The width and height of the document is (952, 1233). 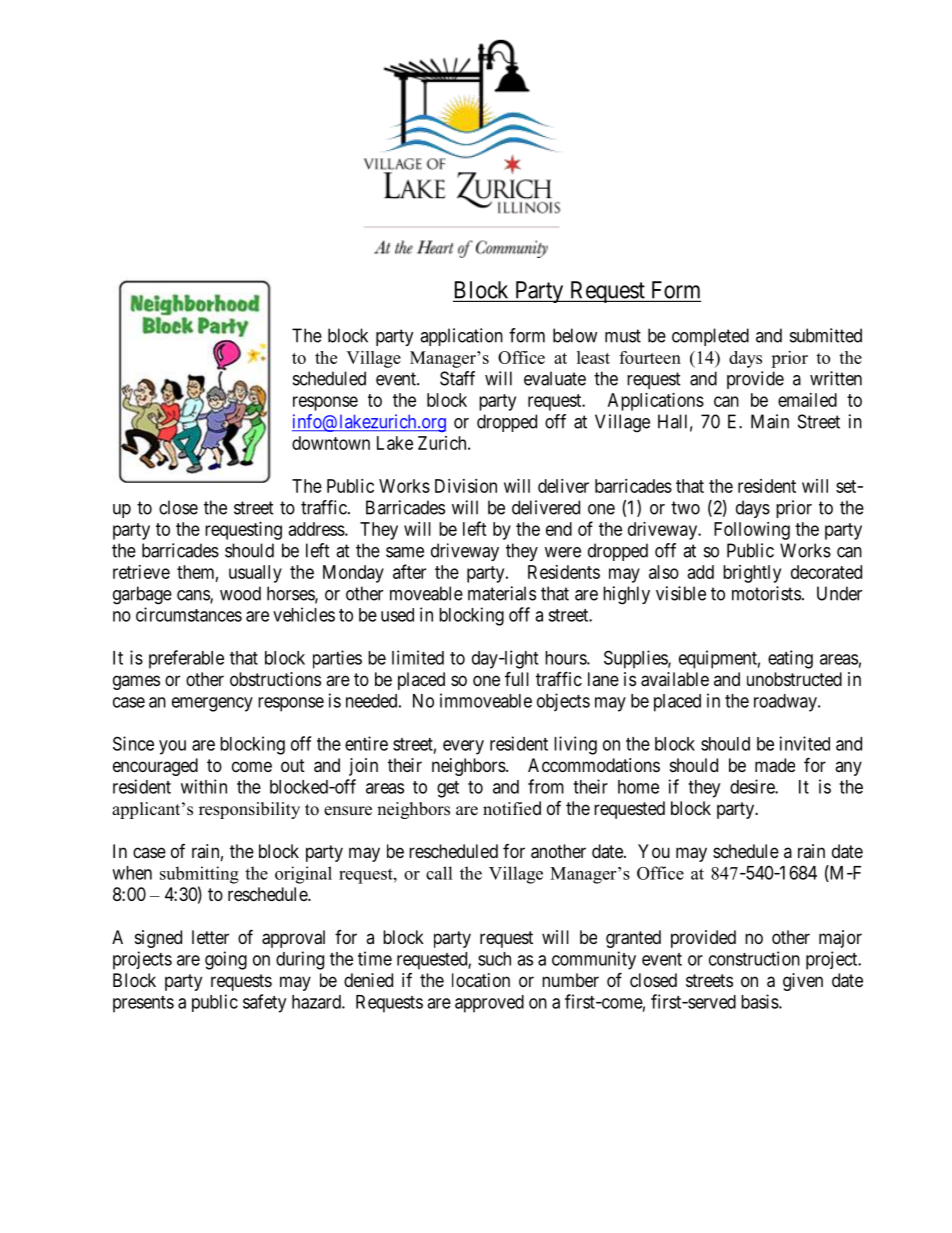 What do you see at coordinates (753, 786) in the document?
I see `desire` at bounding box center [753, 786].
